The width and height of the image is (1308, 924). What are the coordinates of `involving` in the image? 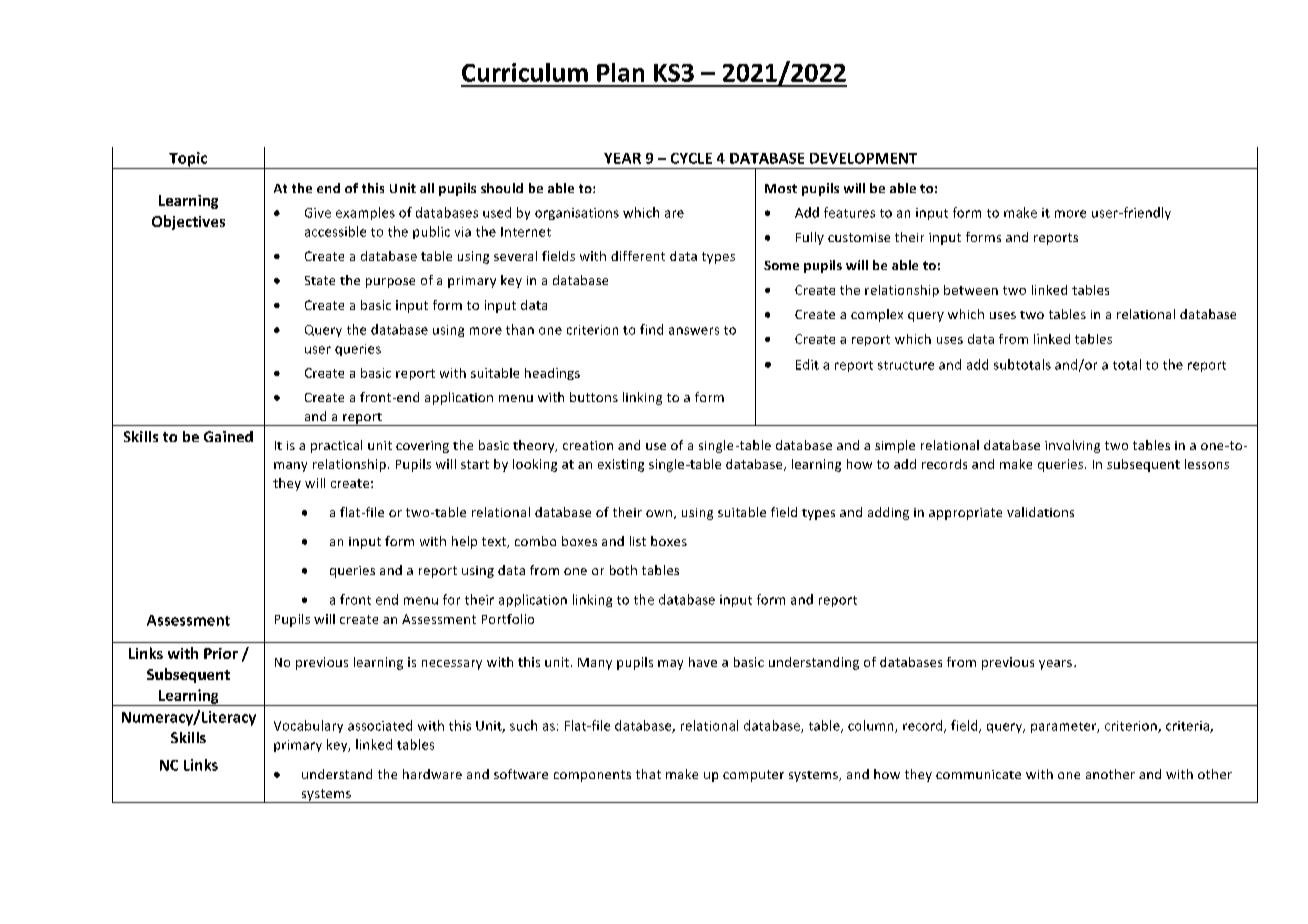 It's located at (1072, 446).
